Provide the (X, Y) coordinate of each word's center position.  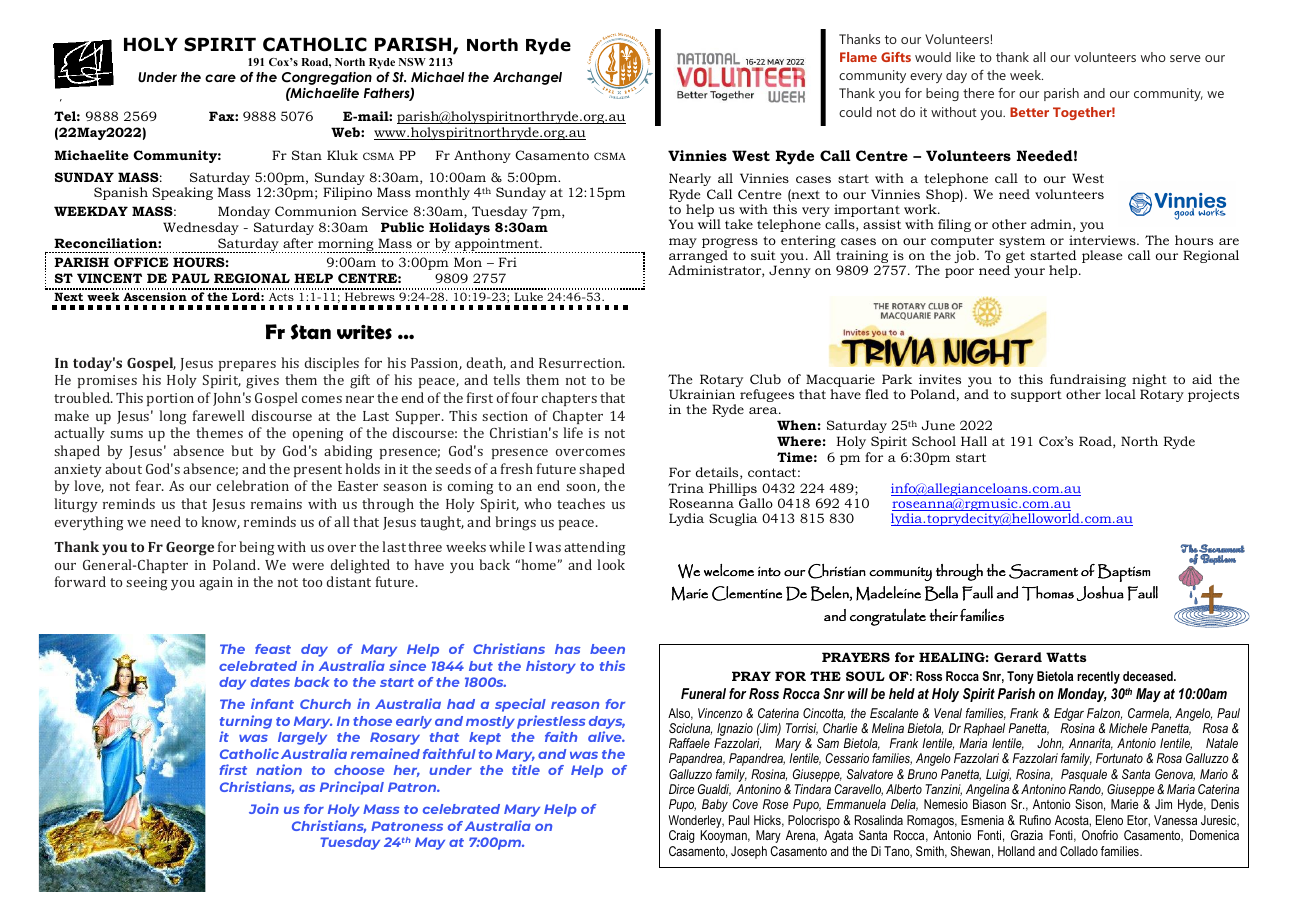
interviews (1103, 240)
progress (730, 244)
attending (595, 548)
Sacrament (1043, 571)
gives (262, 382)
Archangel (527, 78)
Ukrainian (702, 394)
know (220, 522)
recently (1098, 677)
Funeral (703, 693)
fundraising (1088, 382)
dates (270, 682)
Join (264, 808)
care (220, 78)
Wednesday (201, 228)
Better (1029, 112)
